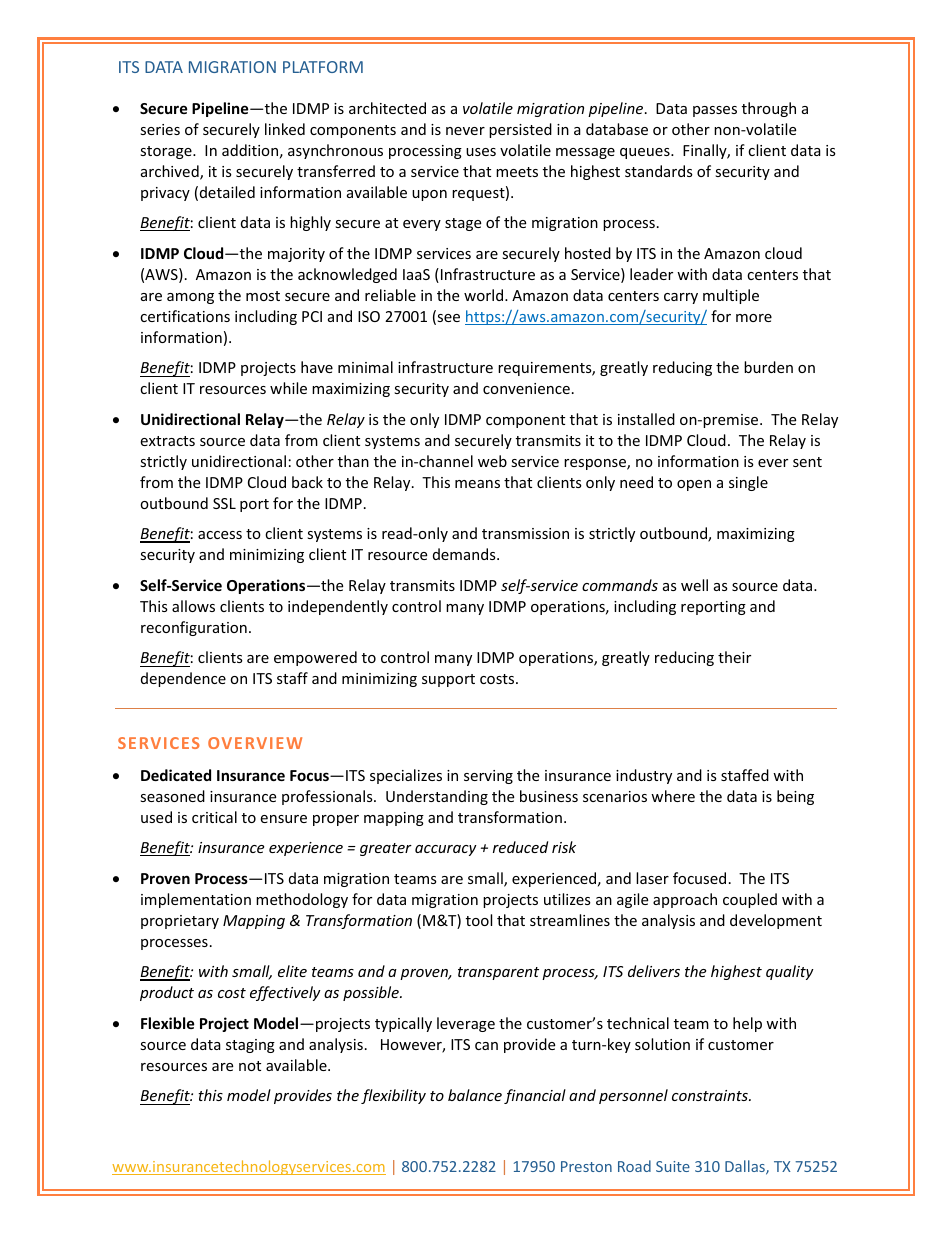  I want to click on OVERVIEW, so click(255, 743).
